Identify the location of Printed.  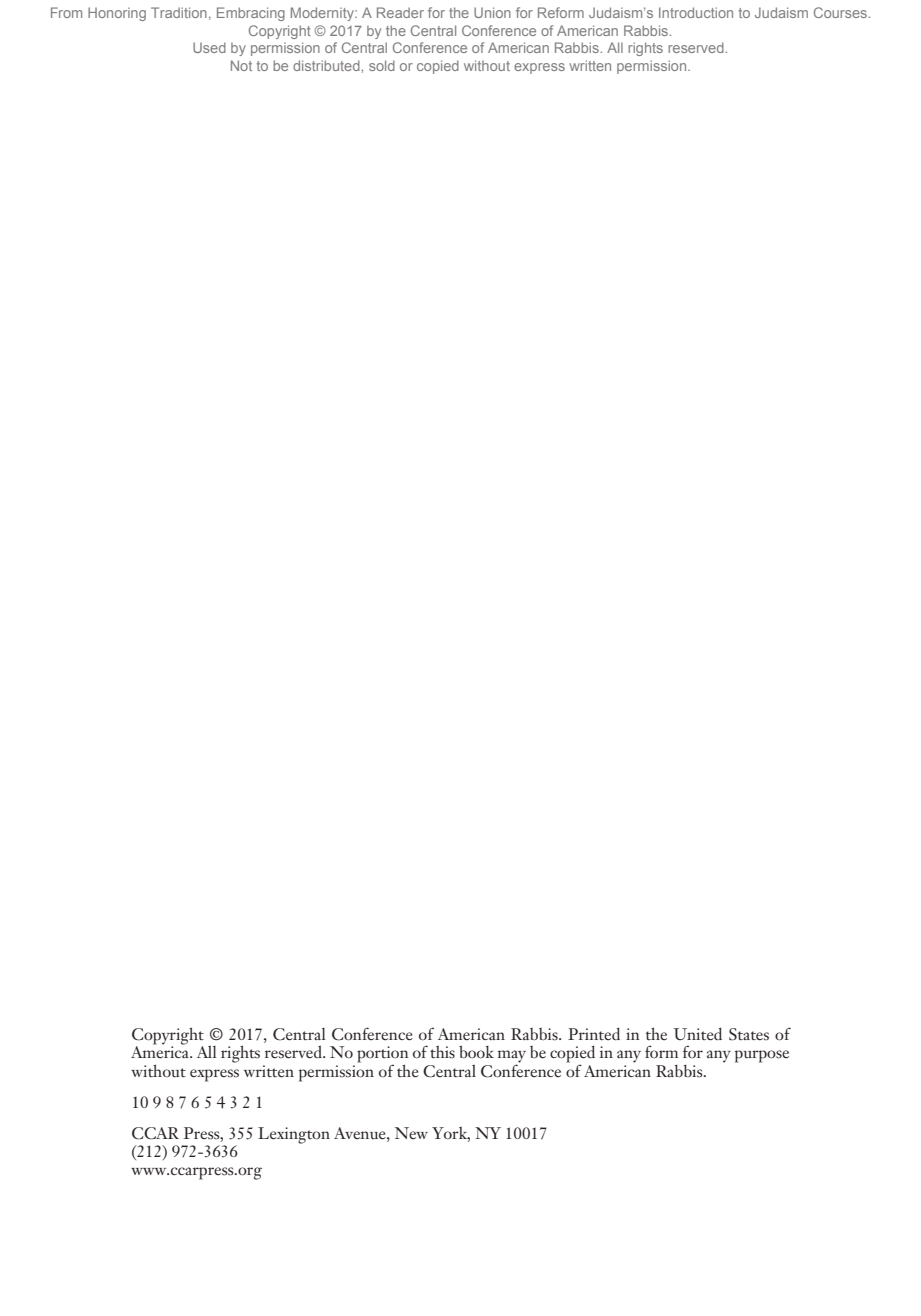
(594, 1034).
